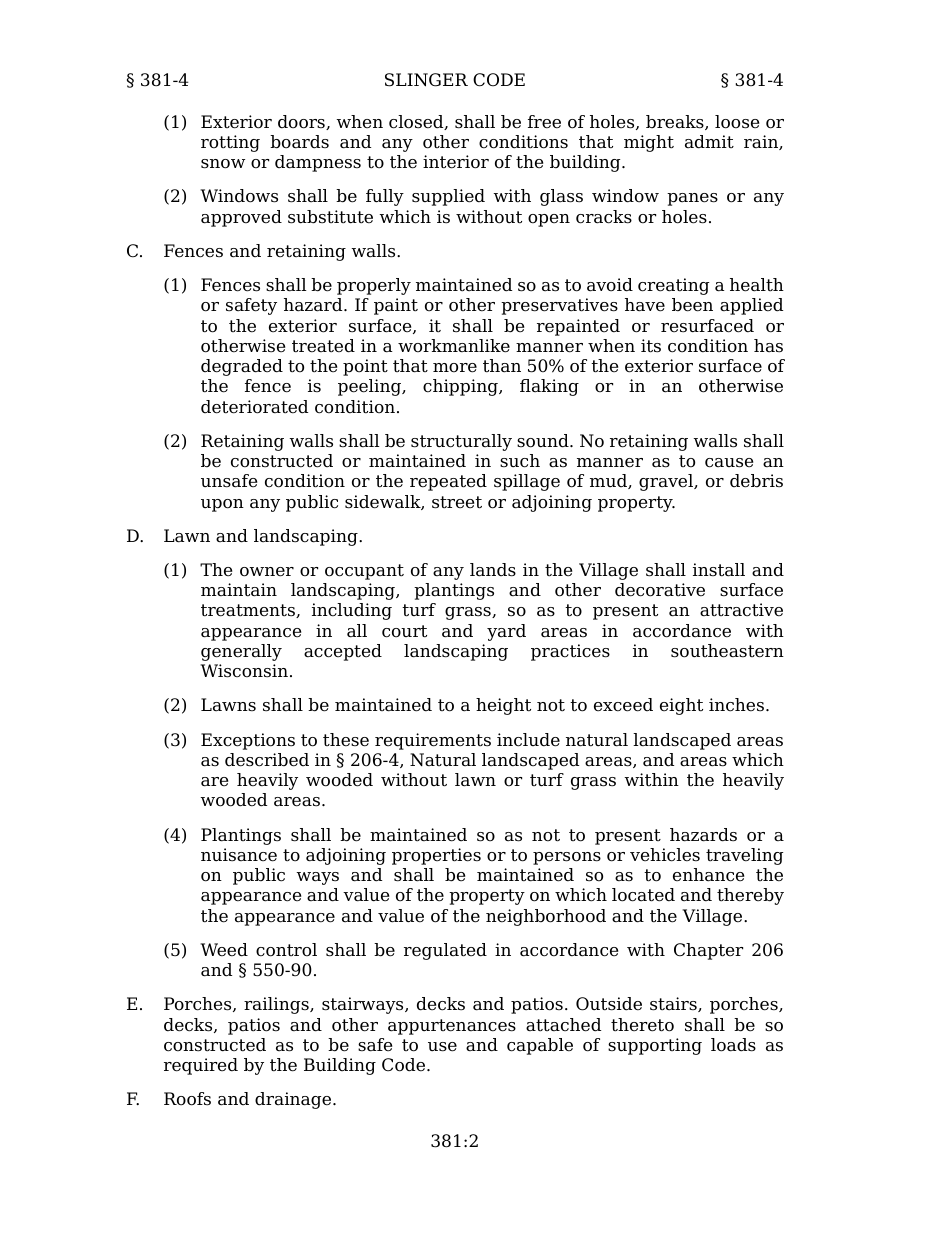  What do you see at coordinates (461, 442) in the screenshot?
I see `structurally` at bounding box center [461, 442].
